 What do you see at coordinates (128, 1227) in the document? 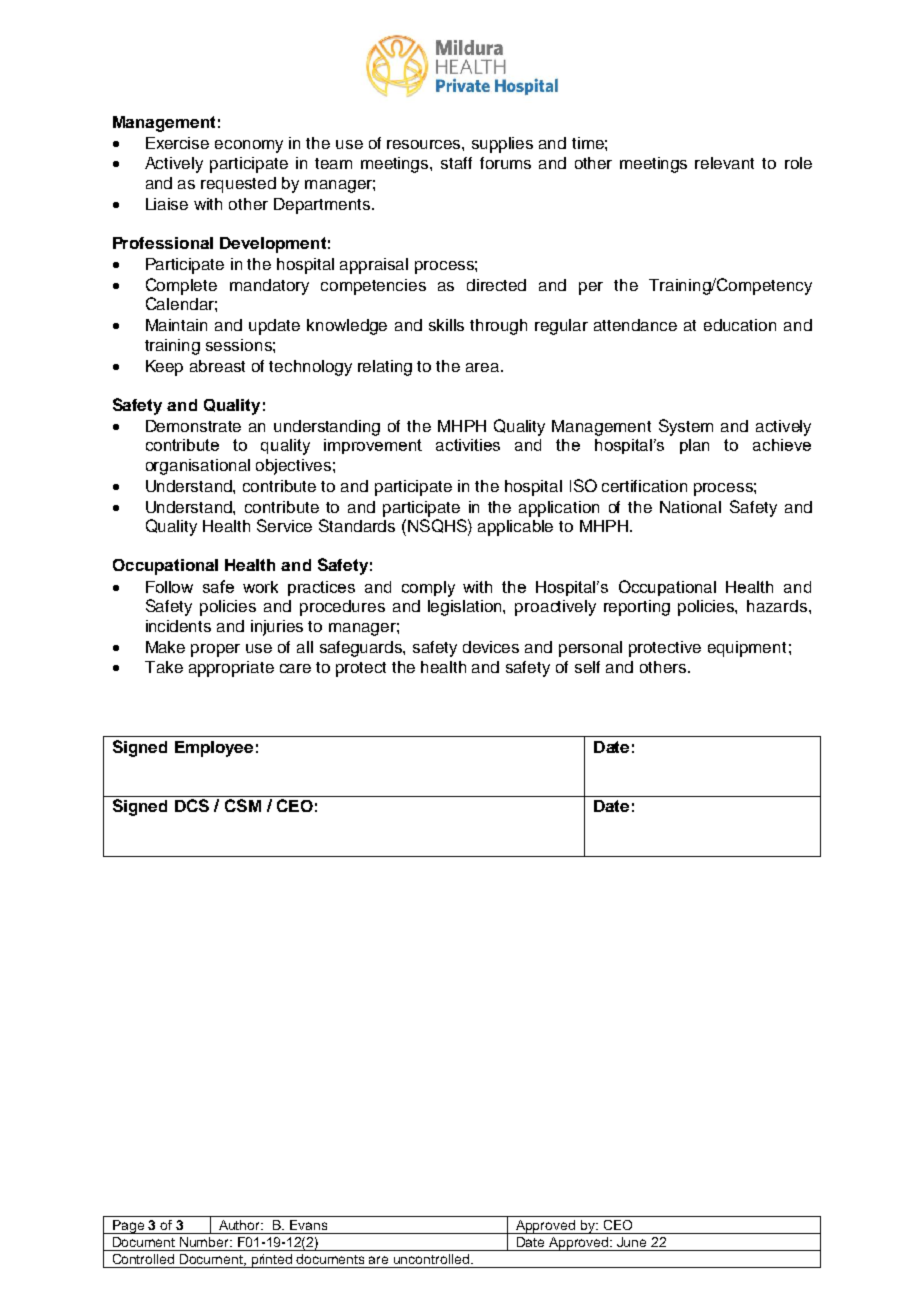
I see `Page` at bounding box center [128, 1227].
